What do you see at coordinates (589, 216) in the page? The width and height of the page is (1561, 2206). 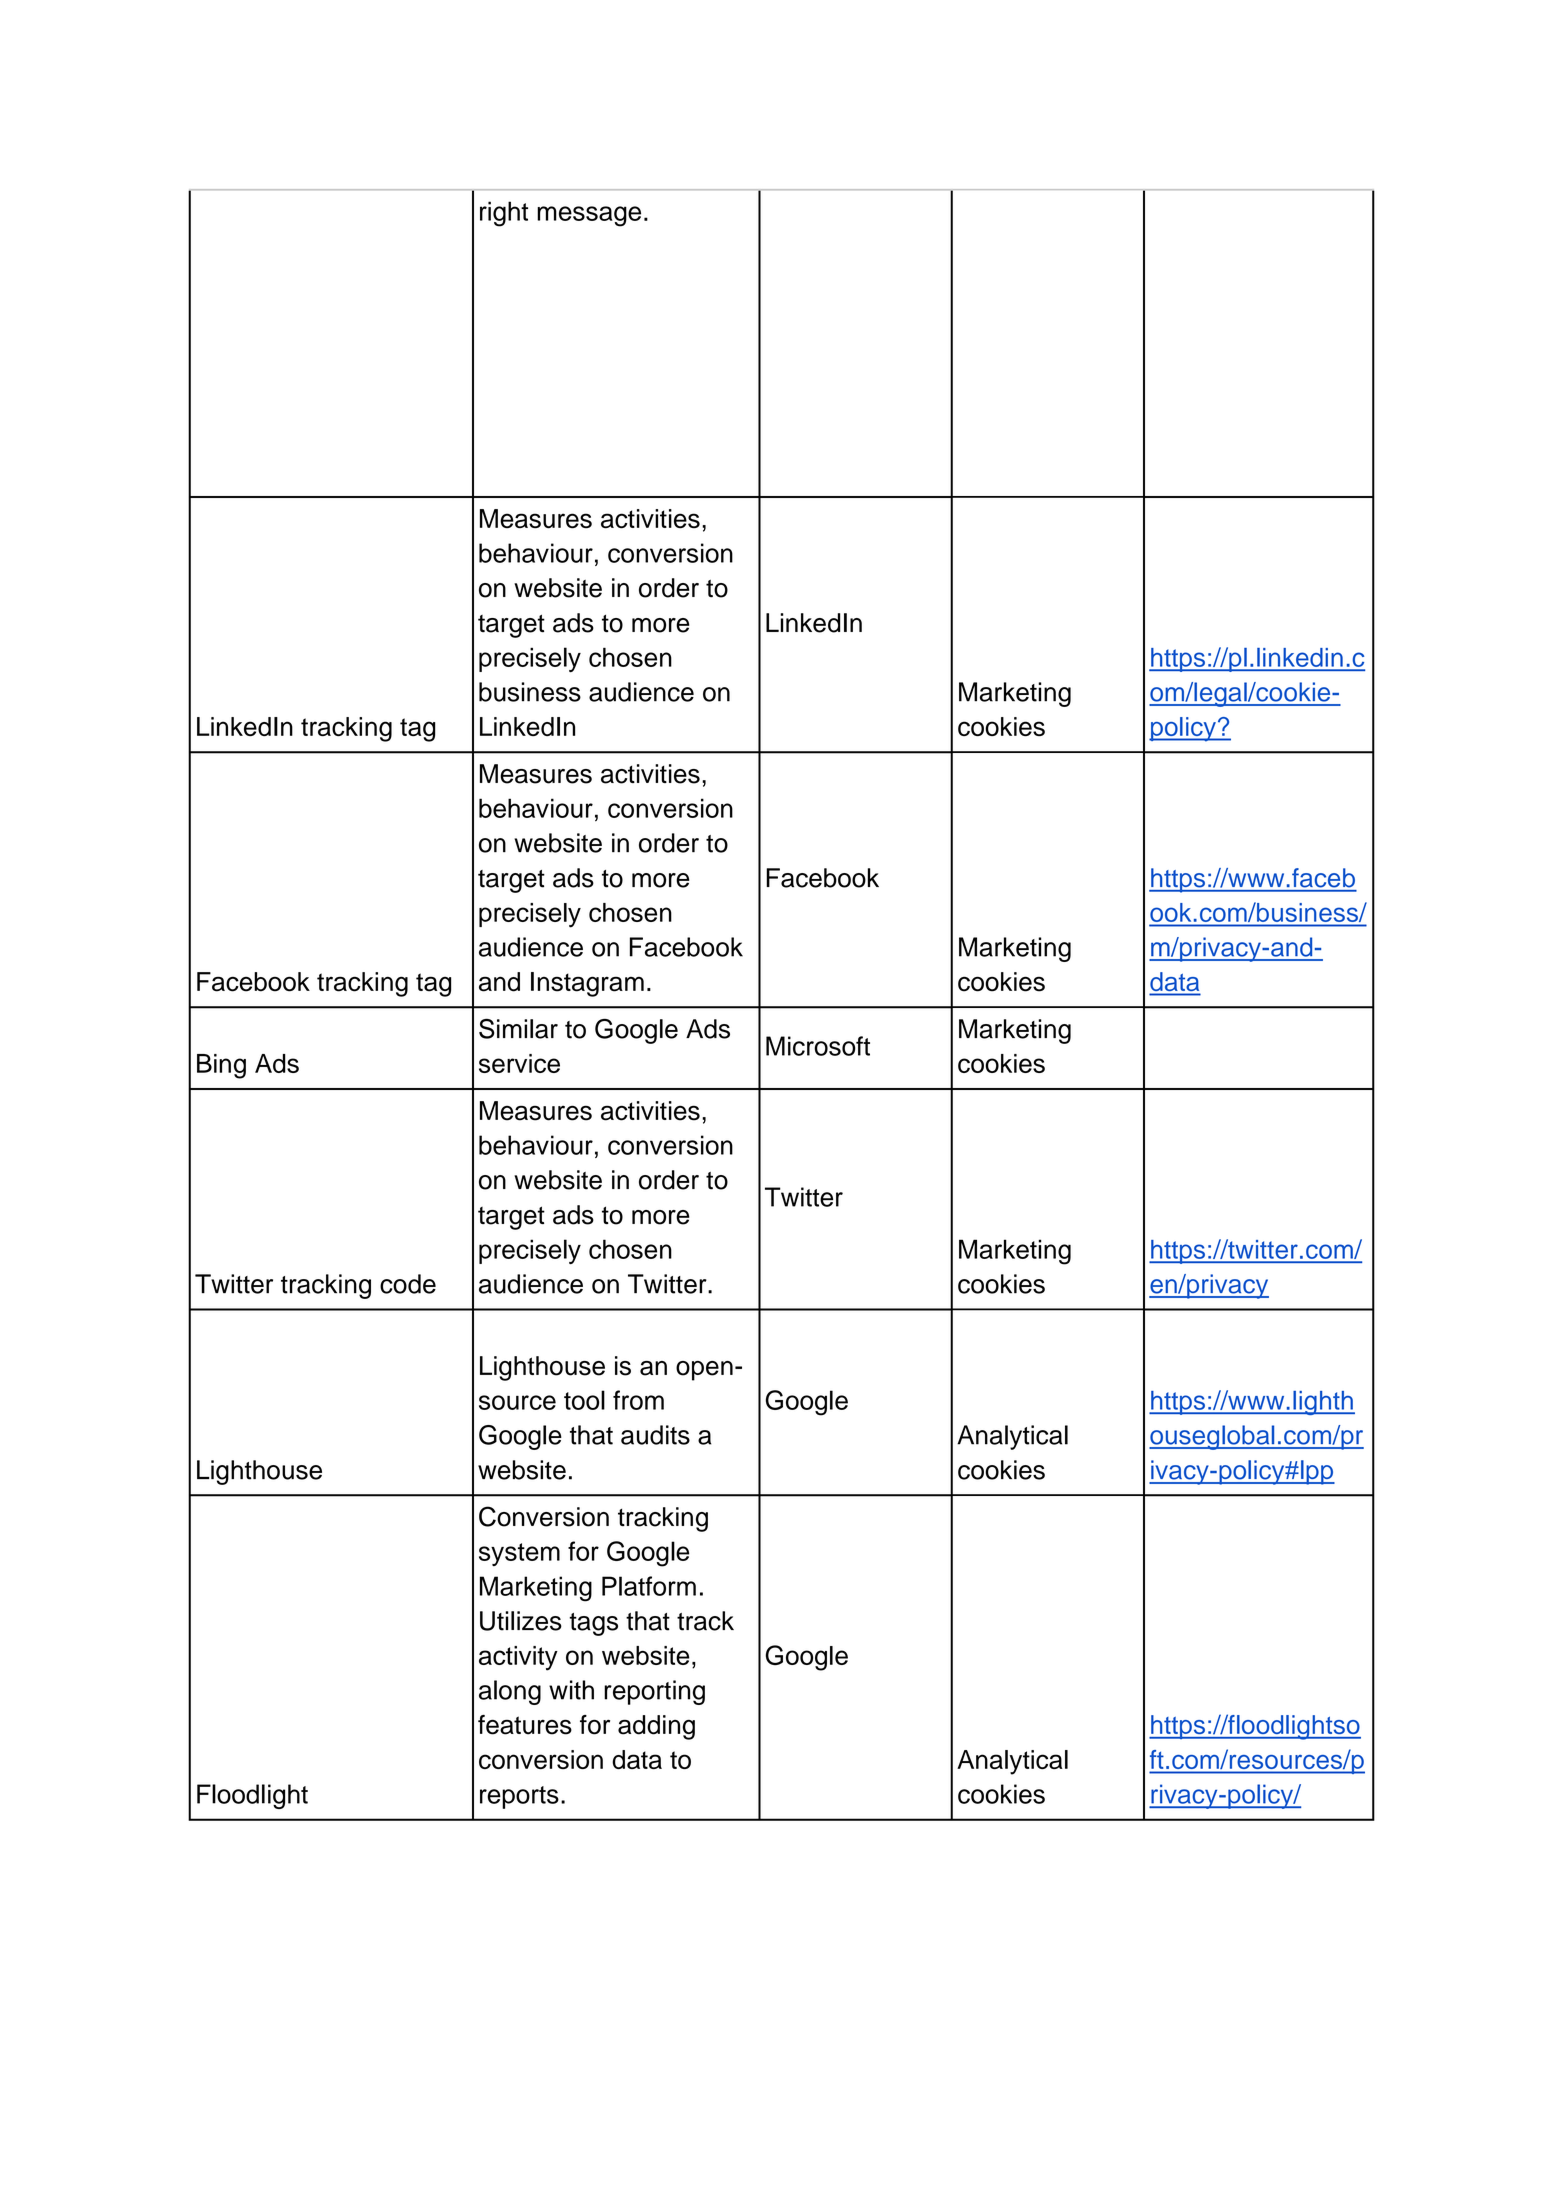 I see `message` at bounding box center [589, 216].
